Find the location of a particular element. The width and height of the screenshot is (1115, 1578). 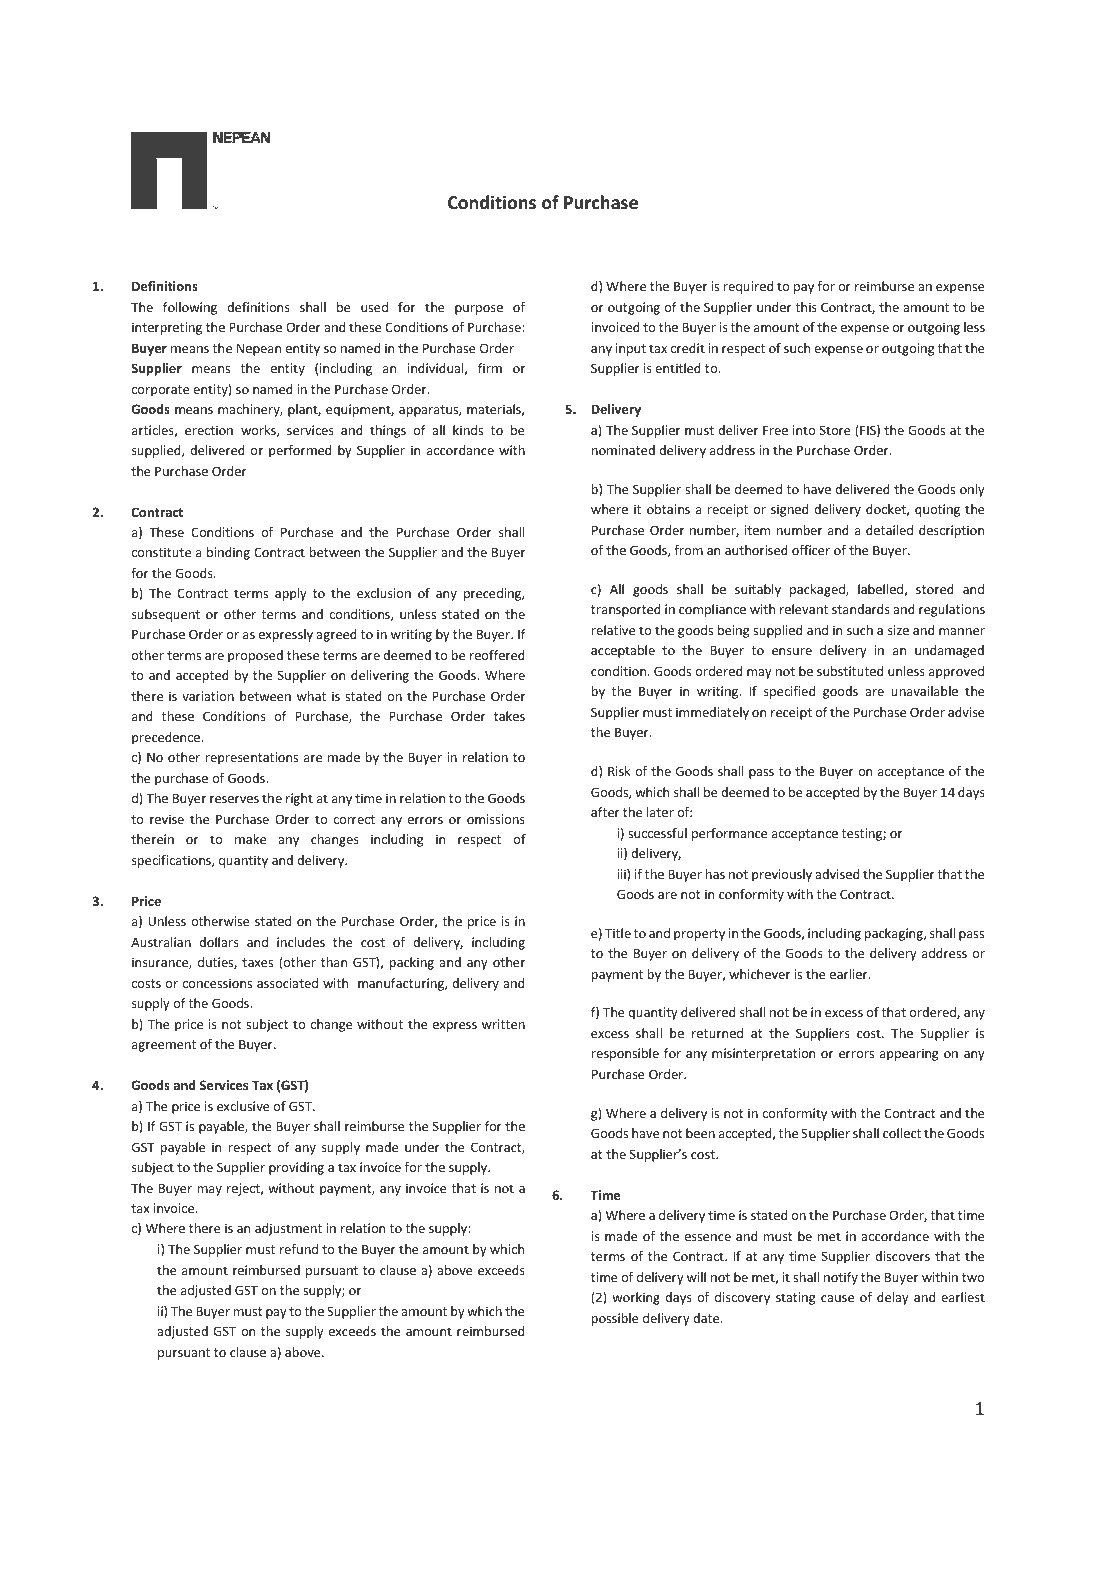

exclusive is located at coordinates (243, 1106).
